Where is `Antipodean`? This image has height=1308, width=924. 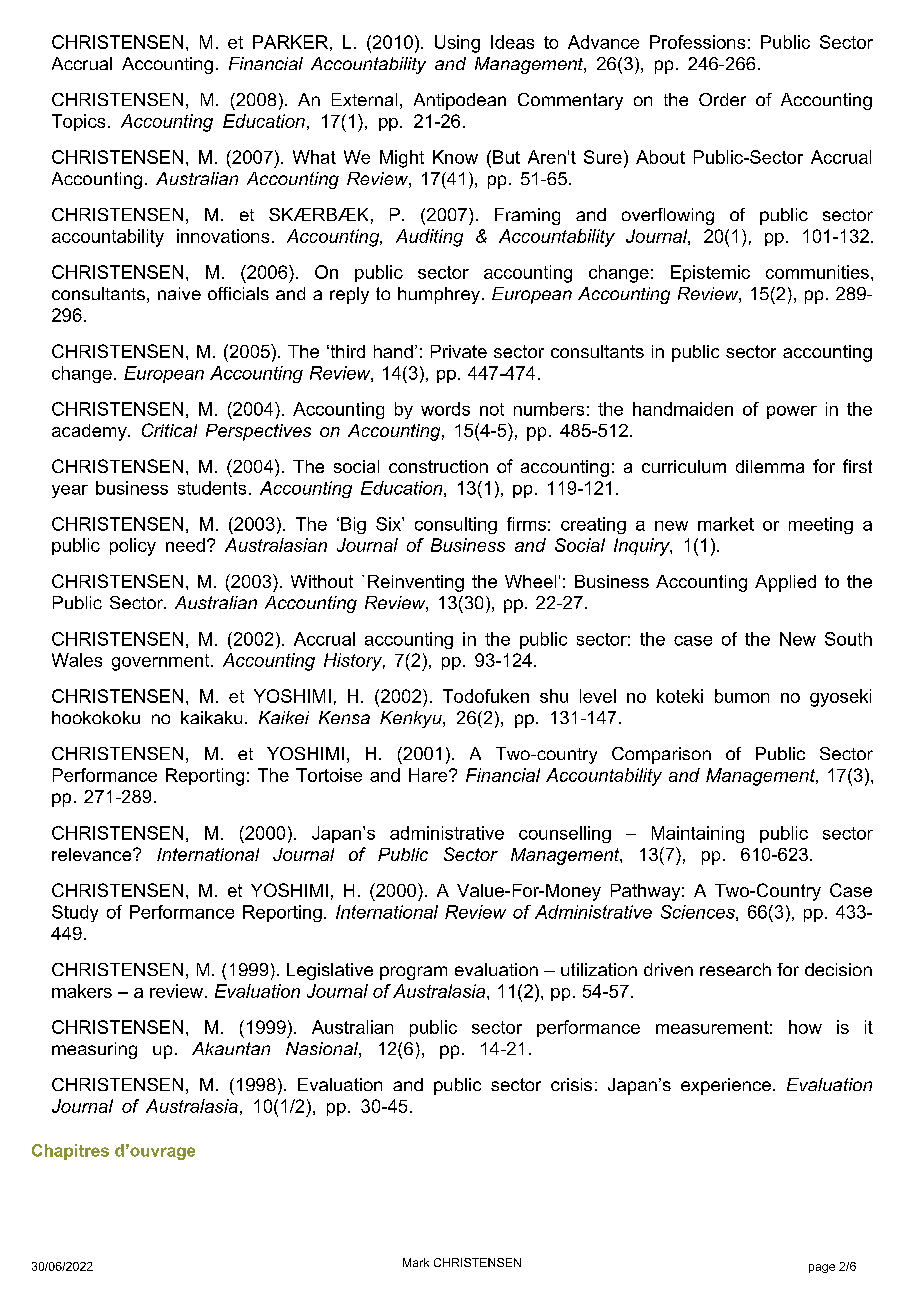 Antipodean is located at coordinates (460, 101).
